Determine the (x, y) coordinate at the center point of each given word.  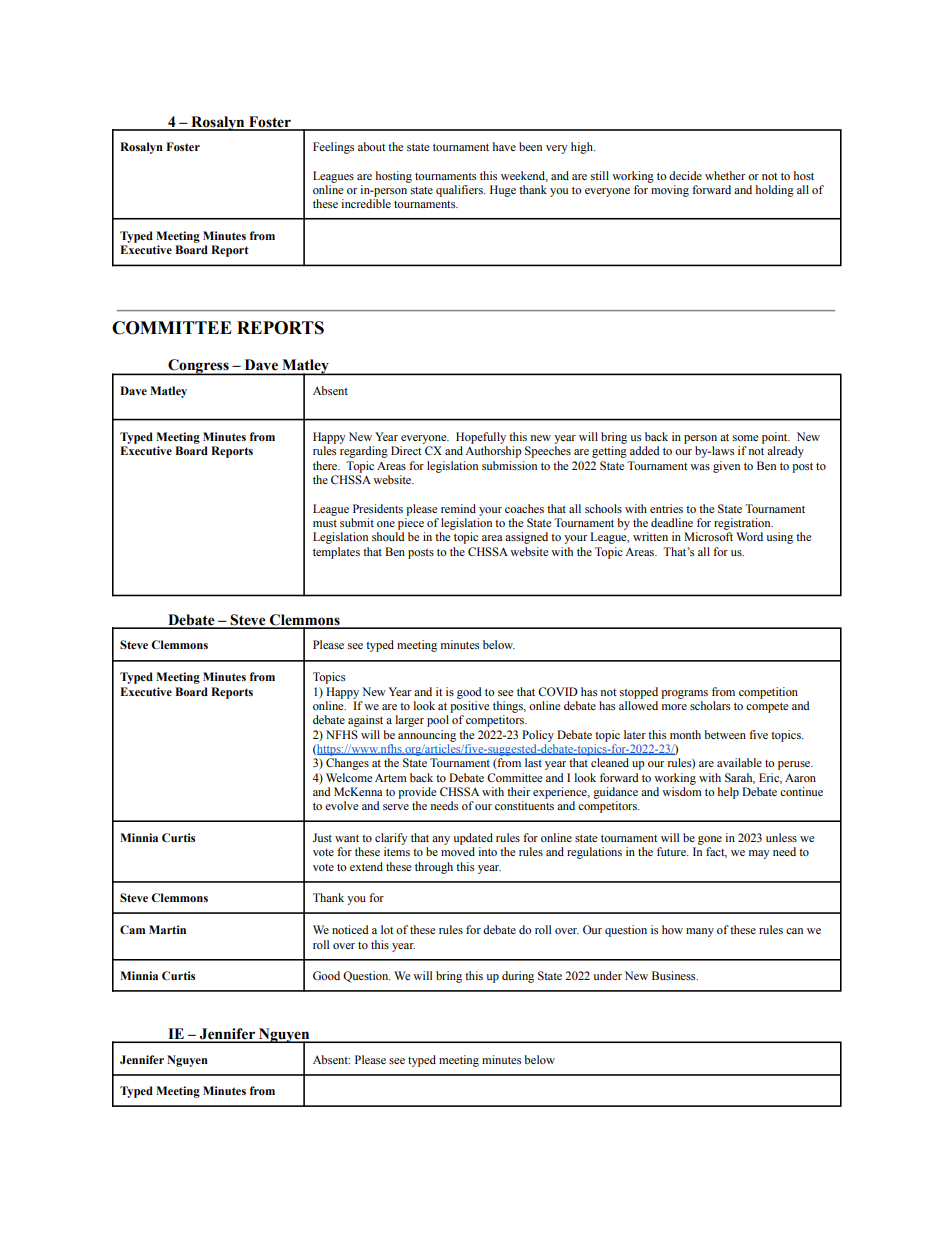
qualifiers (460, 191)
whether (725, 175)
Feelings (333, 148)
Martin (167, 929)
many (700, 932)
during (518, 977)
